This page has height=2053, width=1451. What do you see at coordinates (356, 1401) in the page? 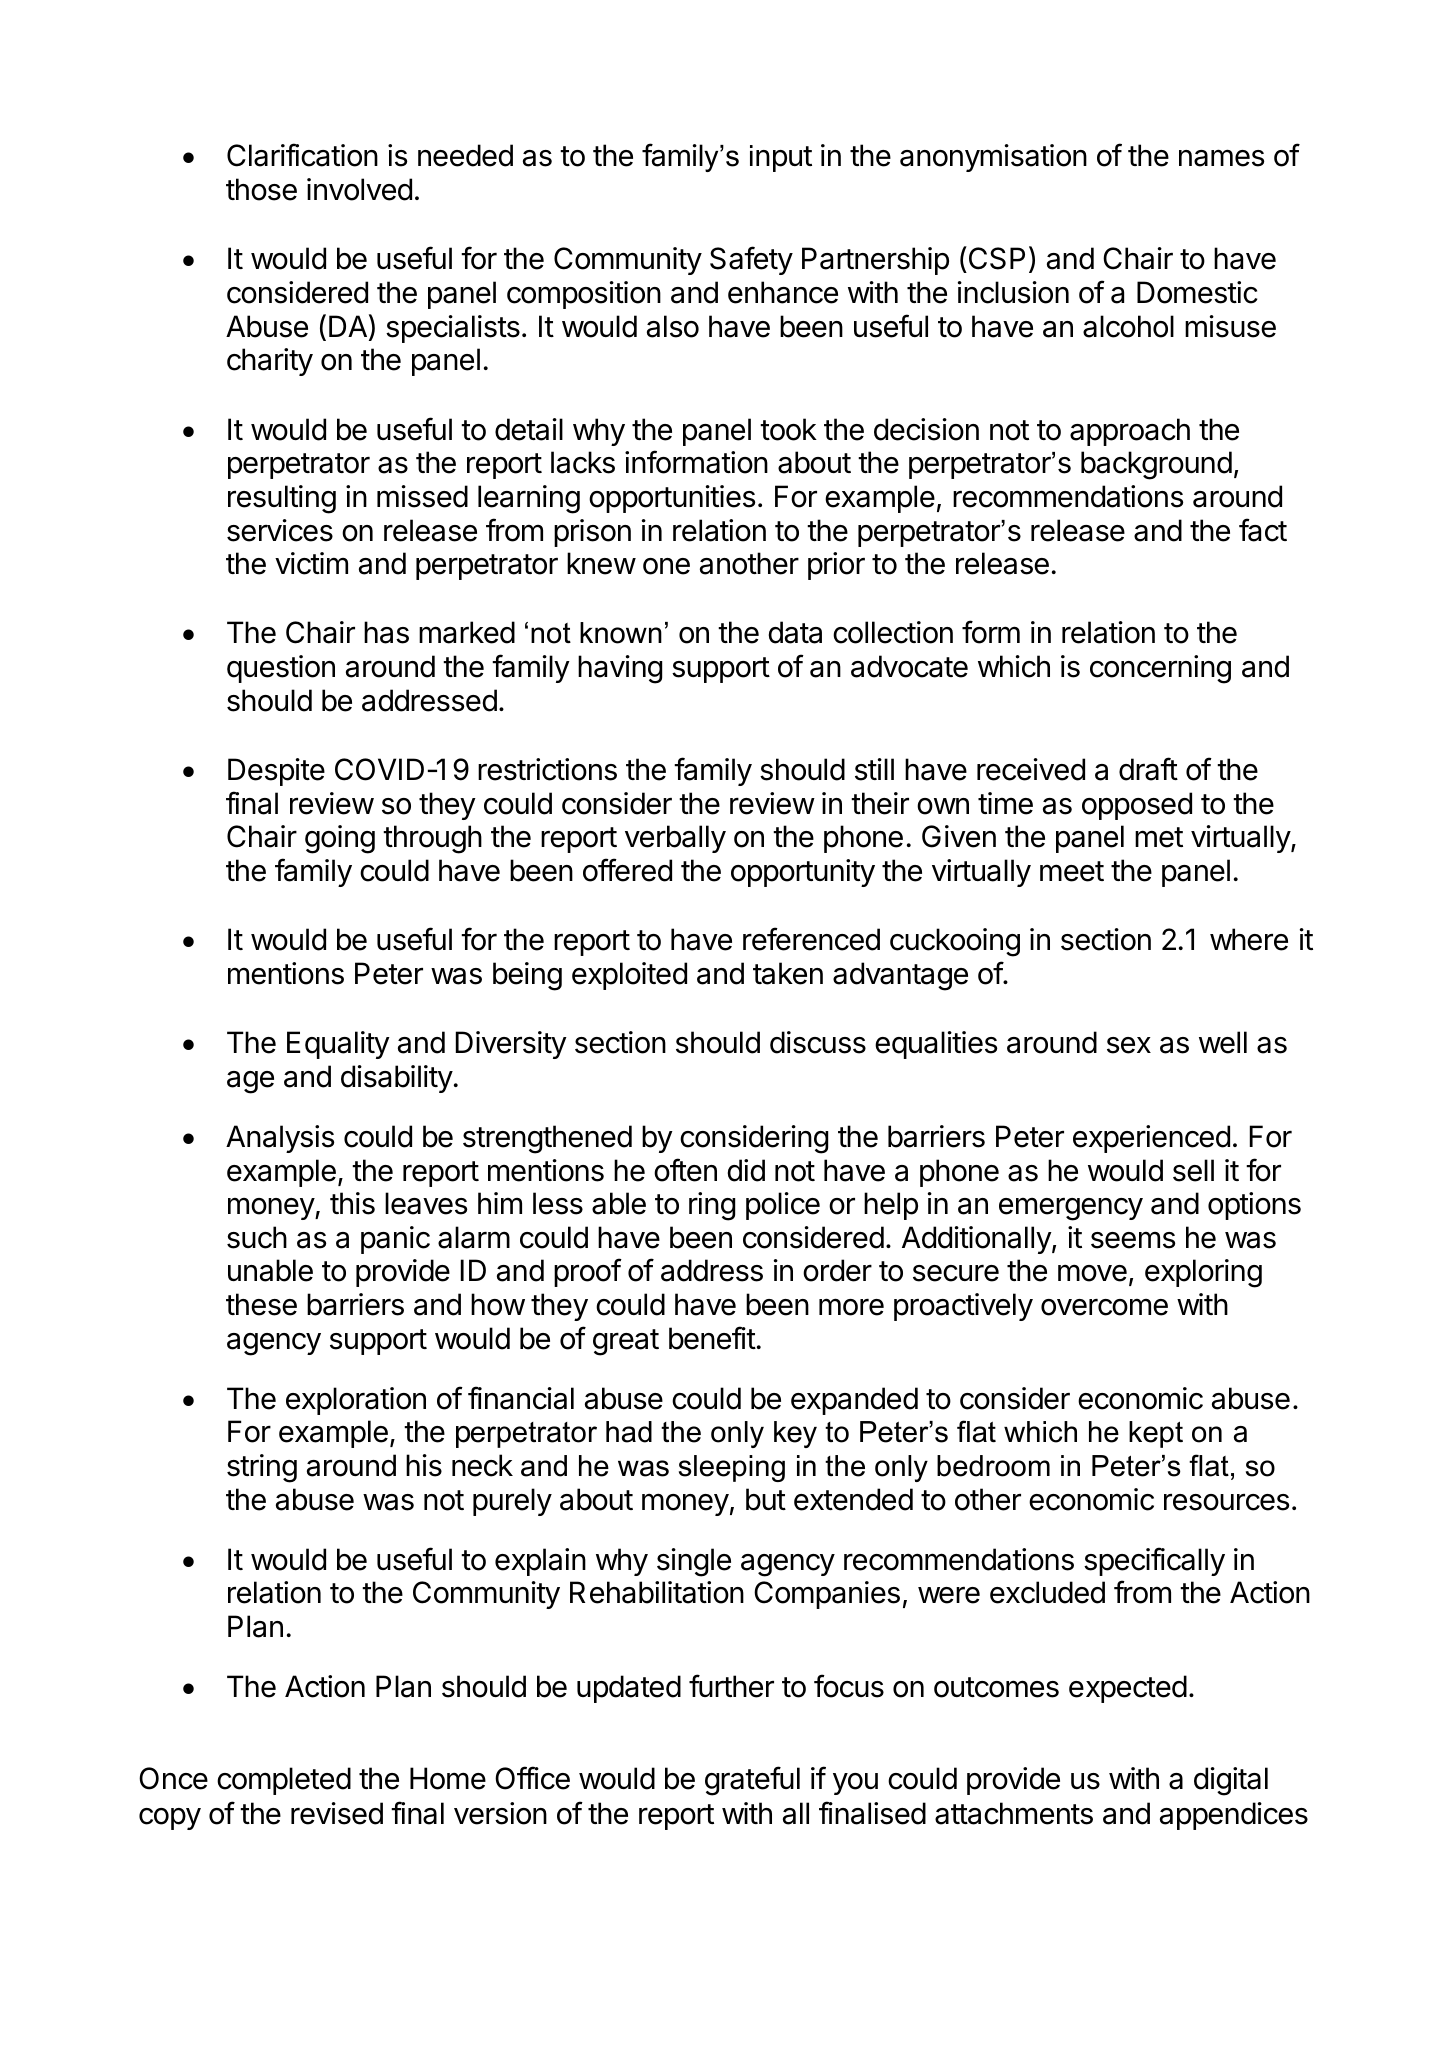
I see `exploration` at bounding box center [356, 1401].
